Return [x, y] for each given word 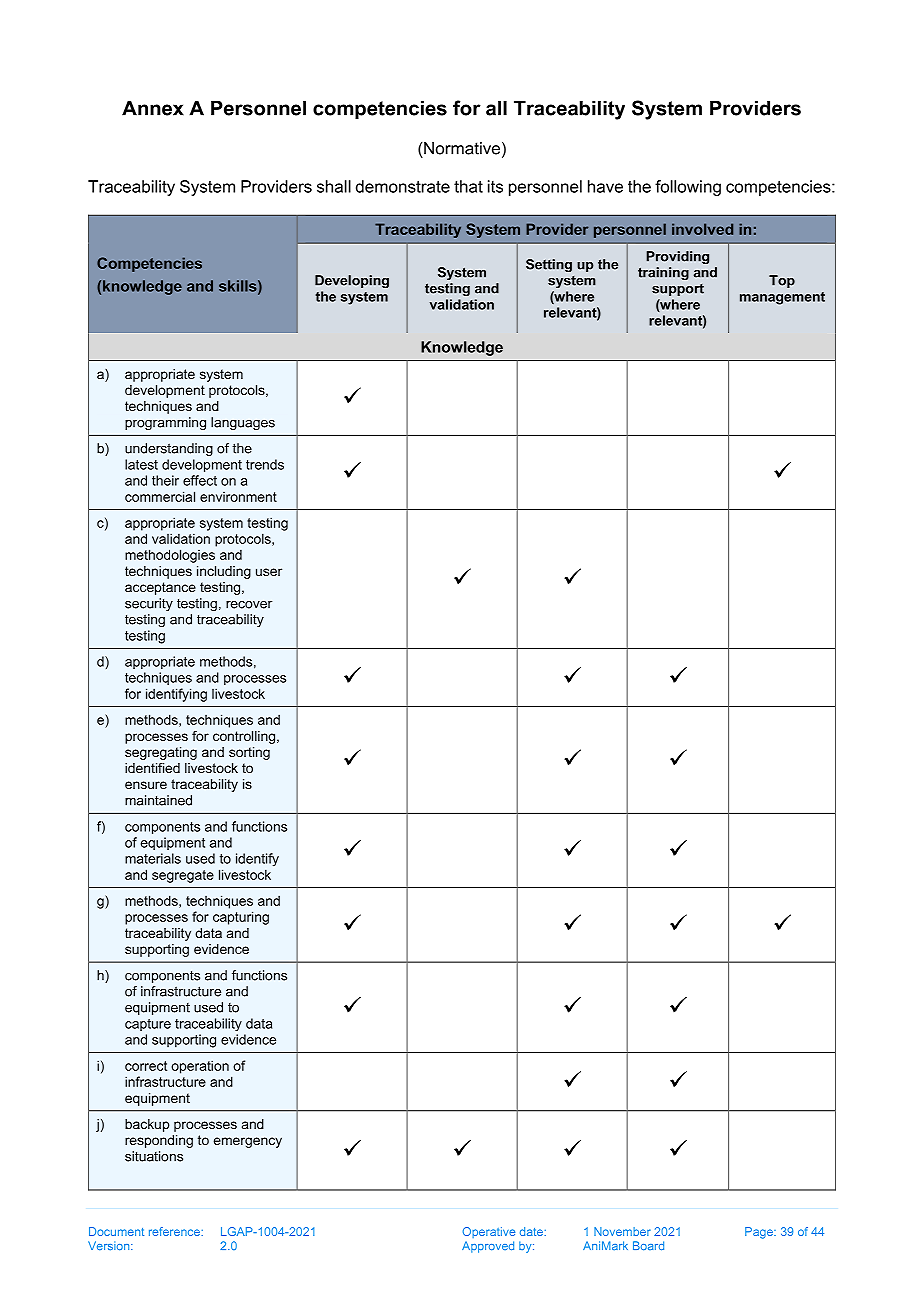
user [269, 572]
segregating [161, 753]
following [688, 188]
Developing [352, 281]
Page [760, 1233]
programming [165, 423]
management [782, 298]
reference [175, 1231]
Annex [153, 108]
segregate [183, 876]
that [468, 186]
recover [249, 605]
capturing [241, 918]
